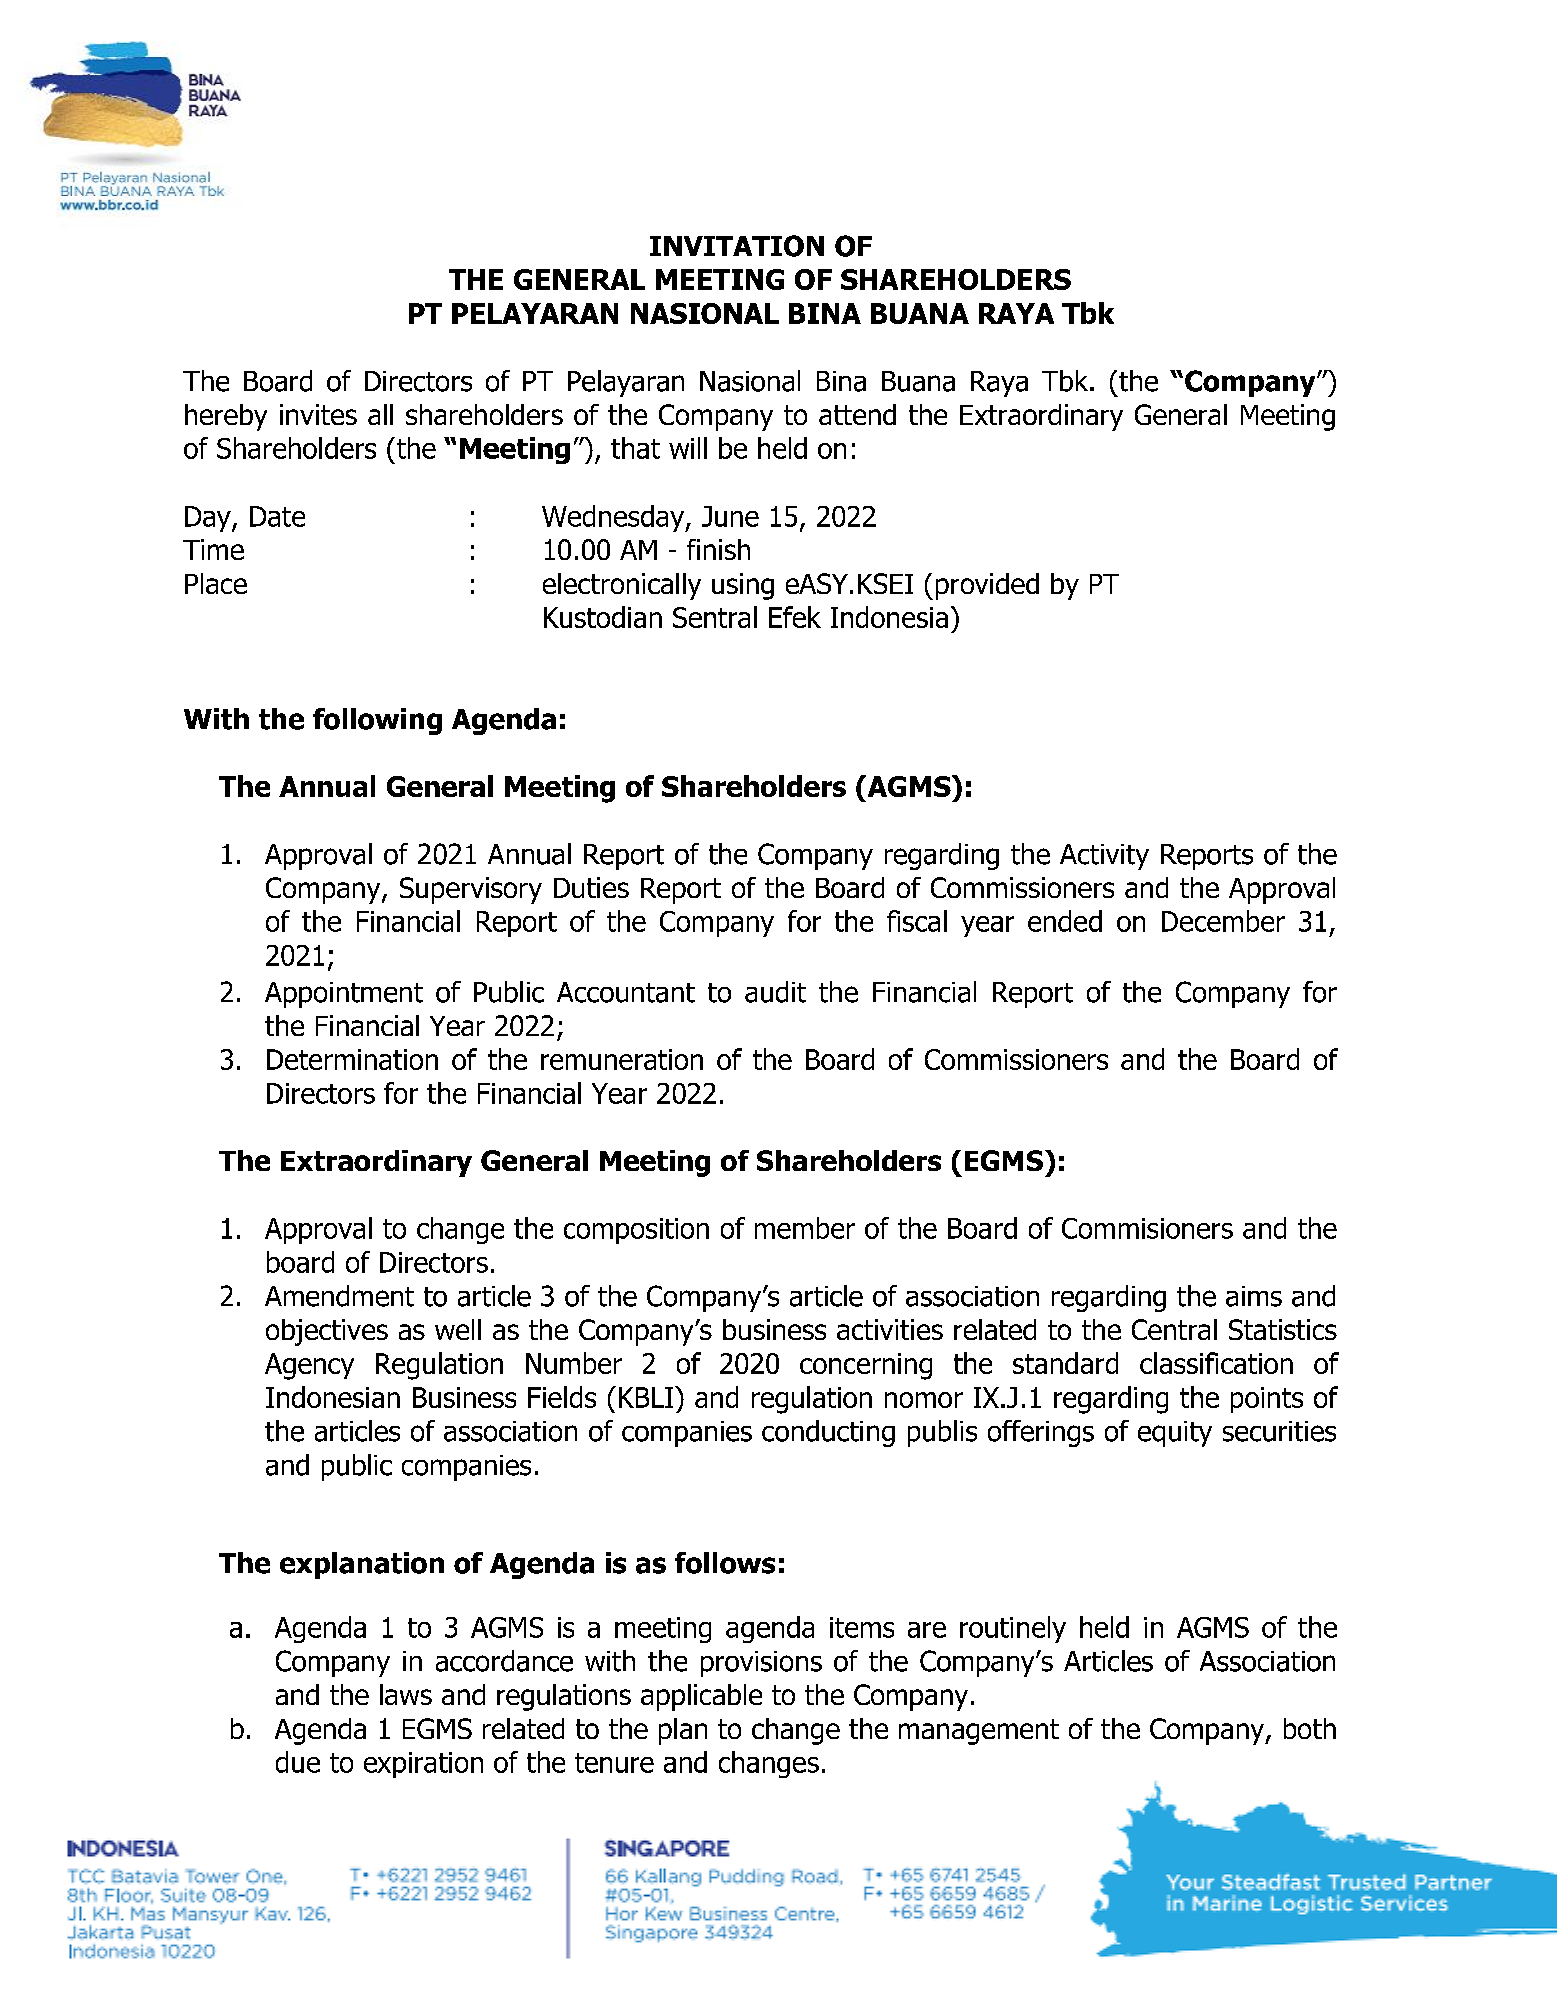 The width and height of the image is (1557, 2015). Describe the element at coordinates (1216, 1363) in the image. I see `classification` at that location.
